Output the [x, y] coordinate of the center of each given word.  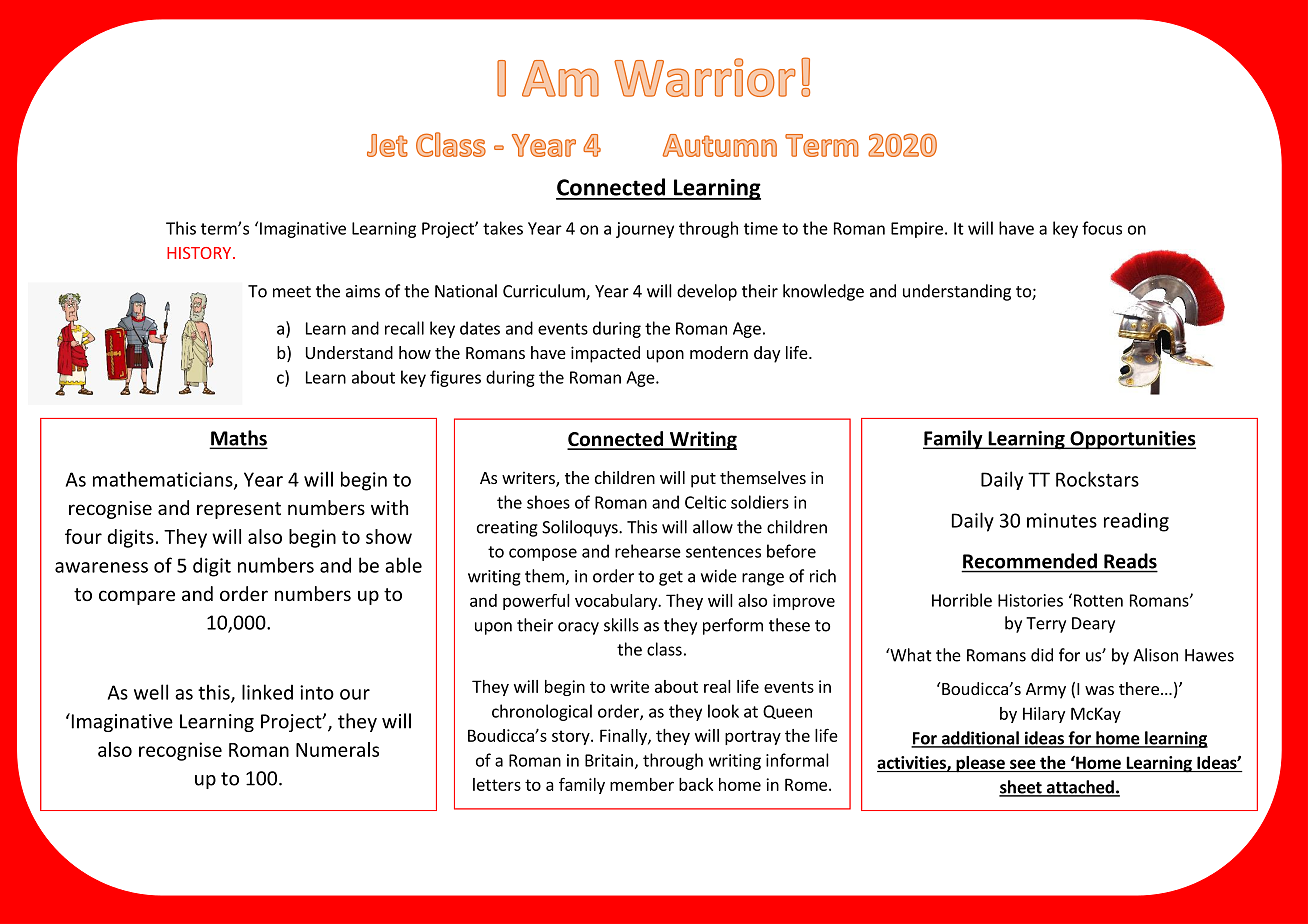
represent [239, 510]
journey [645, 230]
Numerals [337, 749]
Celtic [705, 502]
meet [292, 292]
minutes [1062, 520]
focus [1102, 228]
